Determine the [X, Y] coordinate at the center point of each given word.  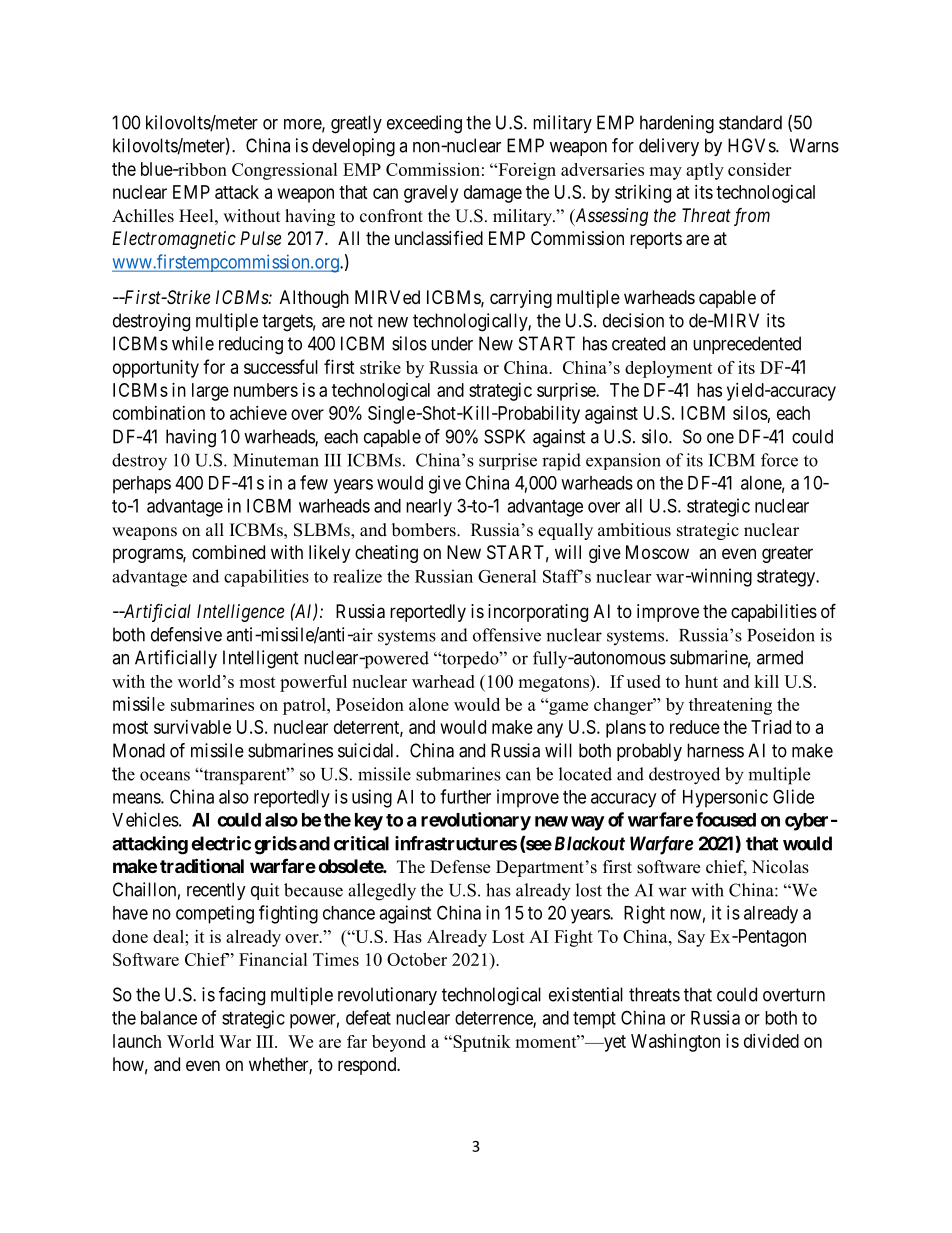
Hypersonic [725, 798]
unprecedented [747, 345]
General [507, 576]
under [452, 343]
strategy [787, 578]
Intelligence [240, 613]
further [465, 796]
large [210, 392]
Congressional [285, 171]
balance [169, 1018]
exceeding [424, 124]
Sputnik [481, 1043]
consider [759, 169]
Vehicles [145, 819]
